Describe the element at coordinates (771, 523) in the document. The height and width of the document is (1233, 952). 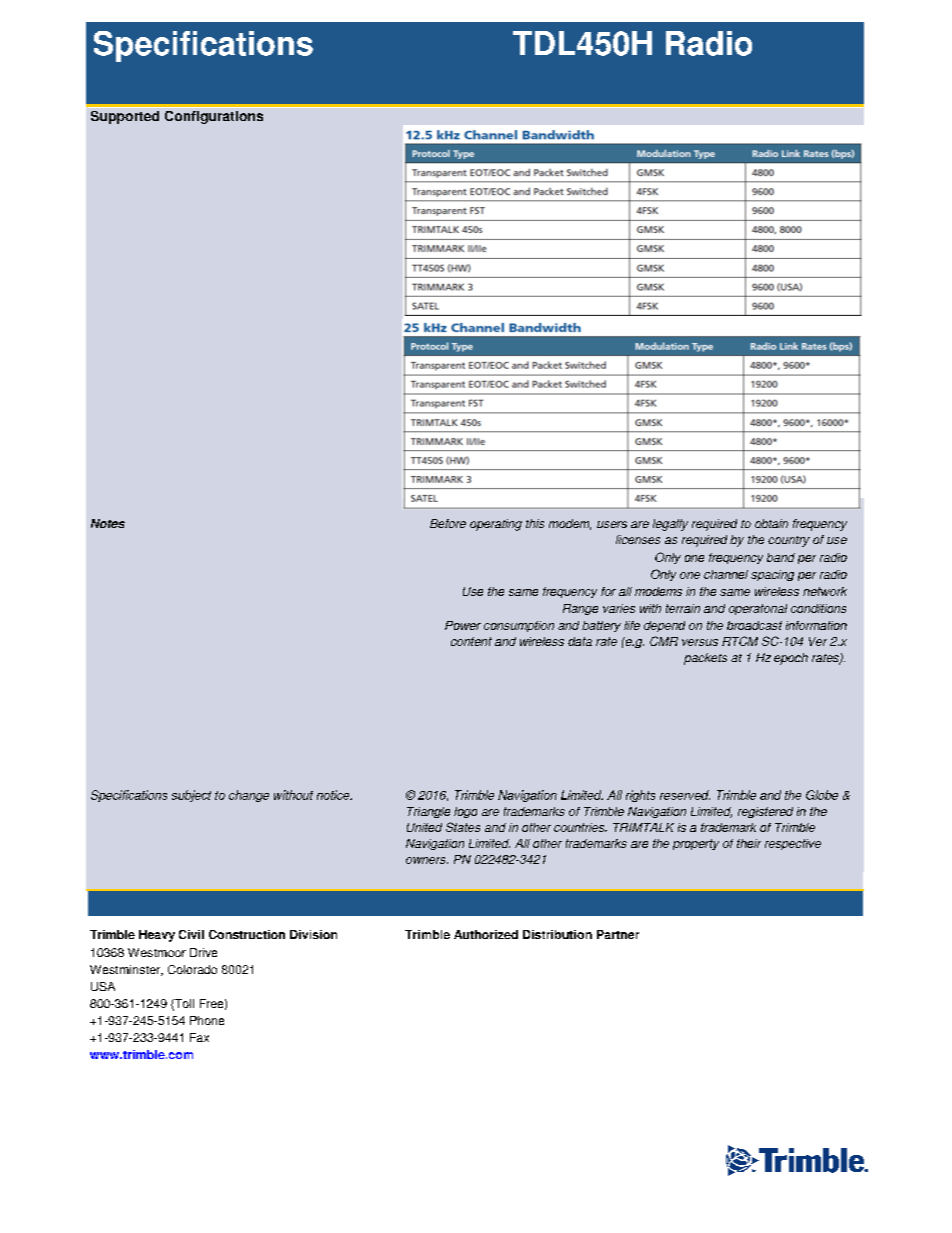
I see `obtain` at that location.
